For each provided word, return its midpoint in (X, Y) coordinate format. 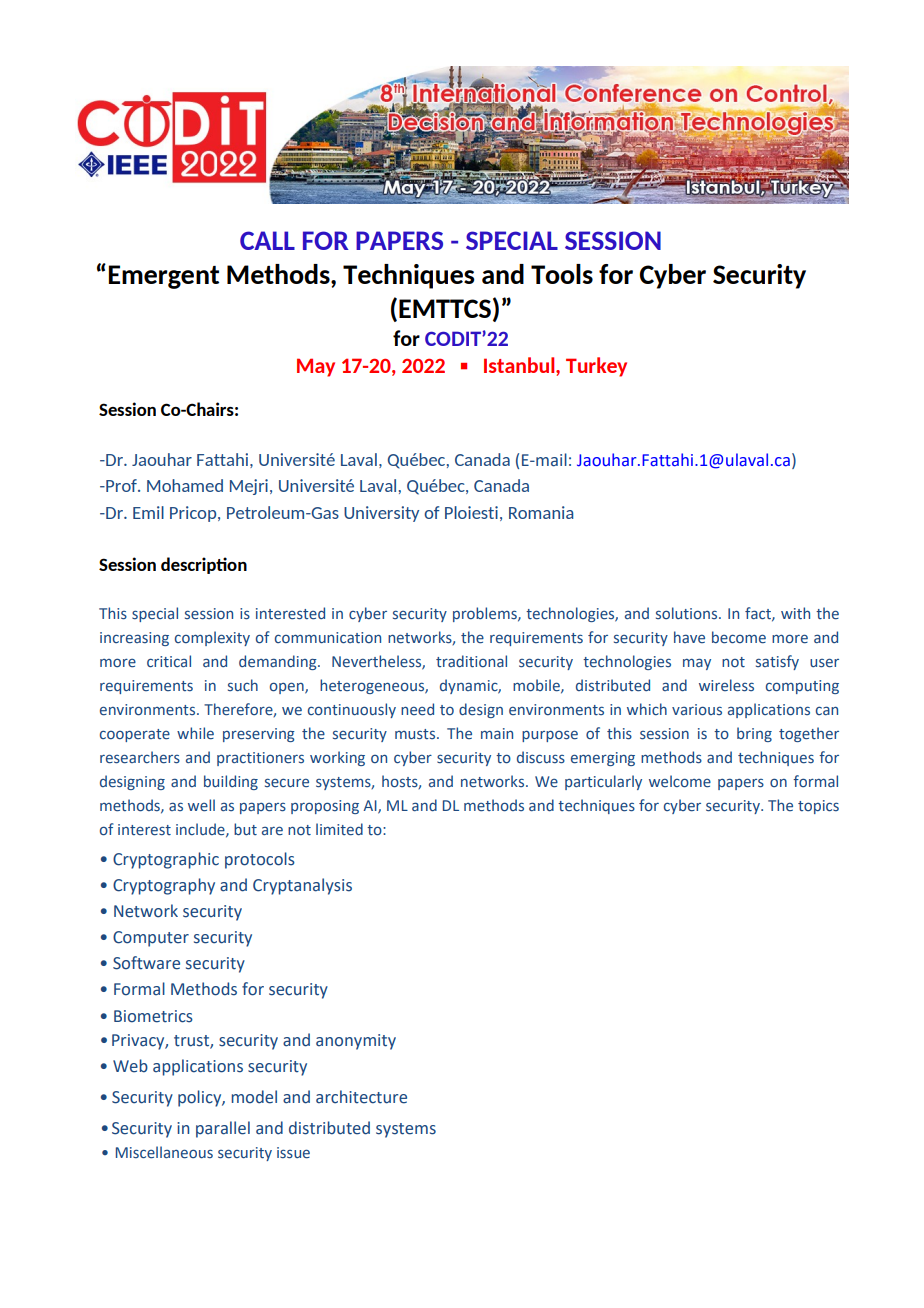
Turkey (596, 367)
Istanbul (520, 366)
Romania (541, 512)
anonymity (356, 1042)
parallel (223, 1129)
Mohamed (185, 485)
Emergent (164, 277)
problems (486, 614)
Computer (151, 939)
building (231, 782)
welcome (680, 781)
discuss (541, 757)
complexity (212, 638)
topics (818, 807)
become (739, 637)
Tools (562, 274)
